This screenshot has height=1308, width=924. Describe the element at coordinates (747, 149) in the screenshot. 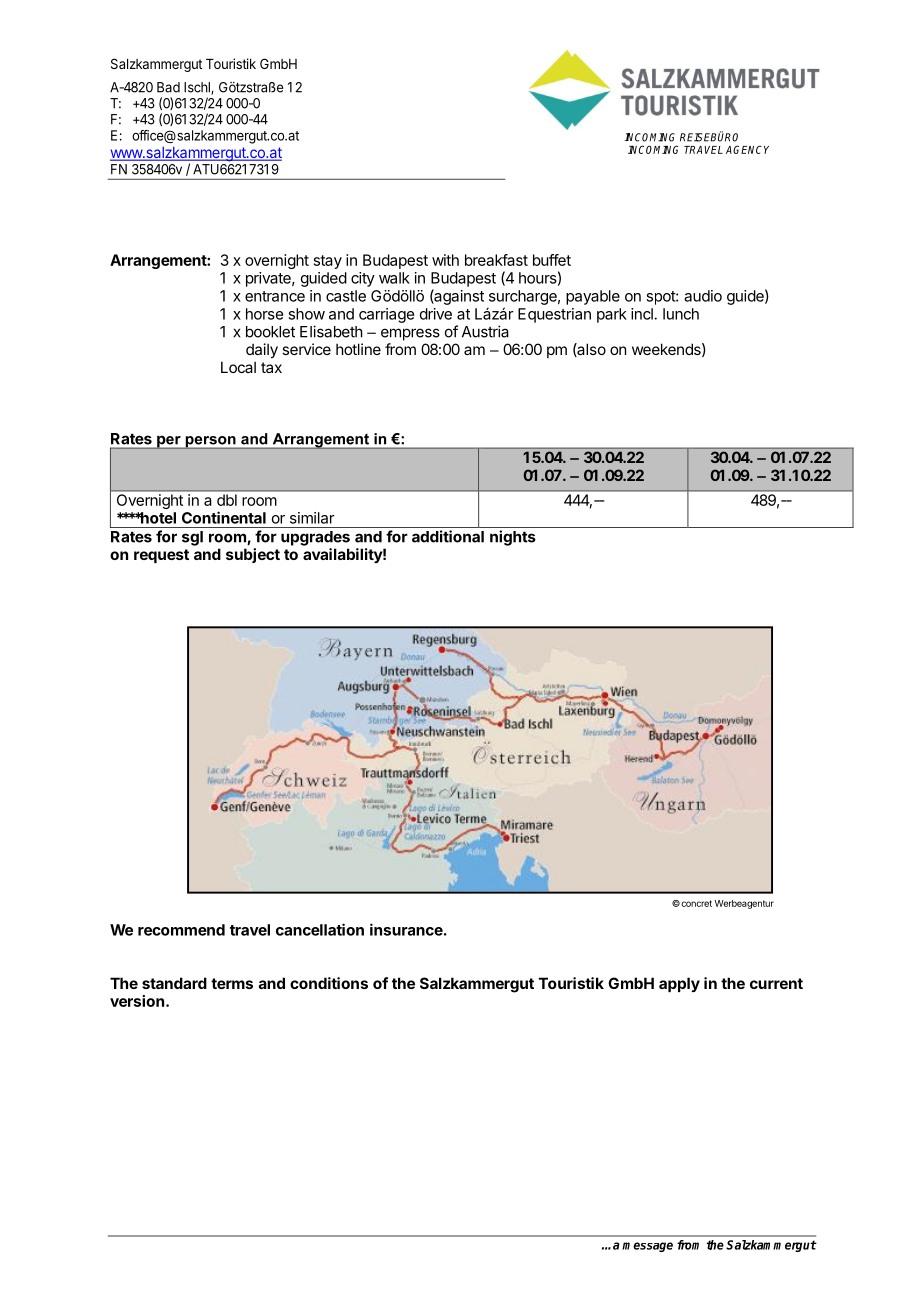

I see `AGENCY` at that location.
